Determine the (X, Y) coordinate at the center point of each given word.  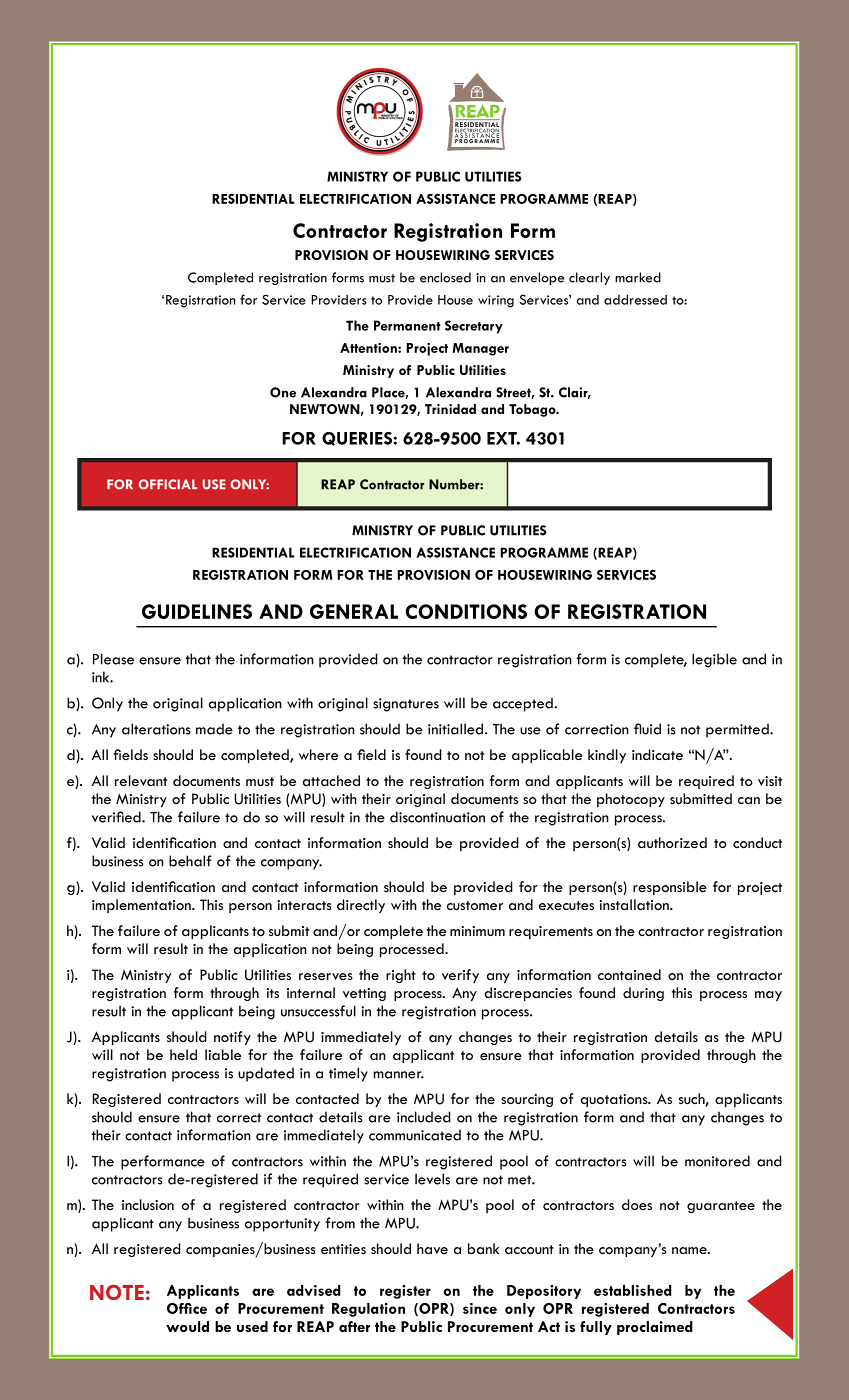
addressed (635, 300)
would (187, 1326)
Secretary (474, 327)
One (283, 392)
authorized (672, 842)
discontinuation (437, 817)
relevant (141, 780)
